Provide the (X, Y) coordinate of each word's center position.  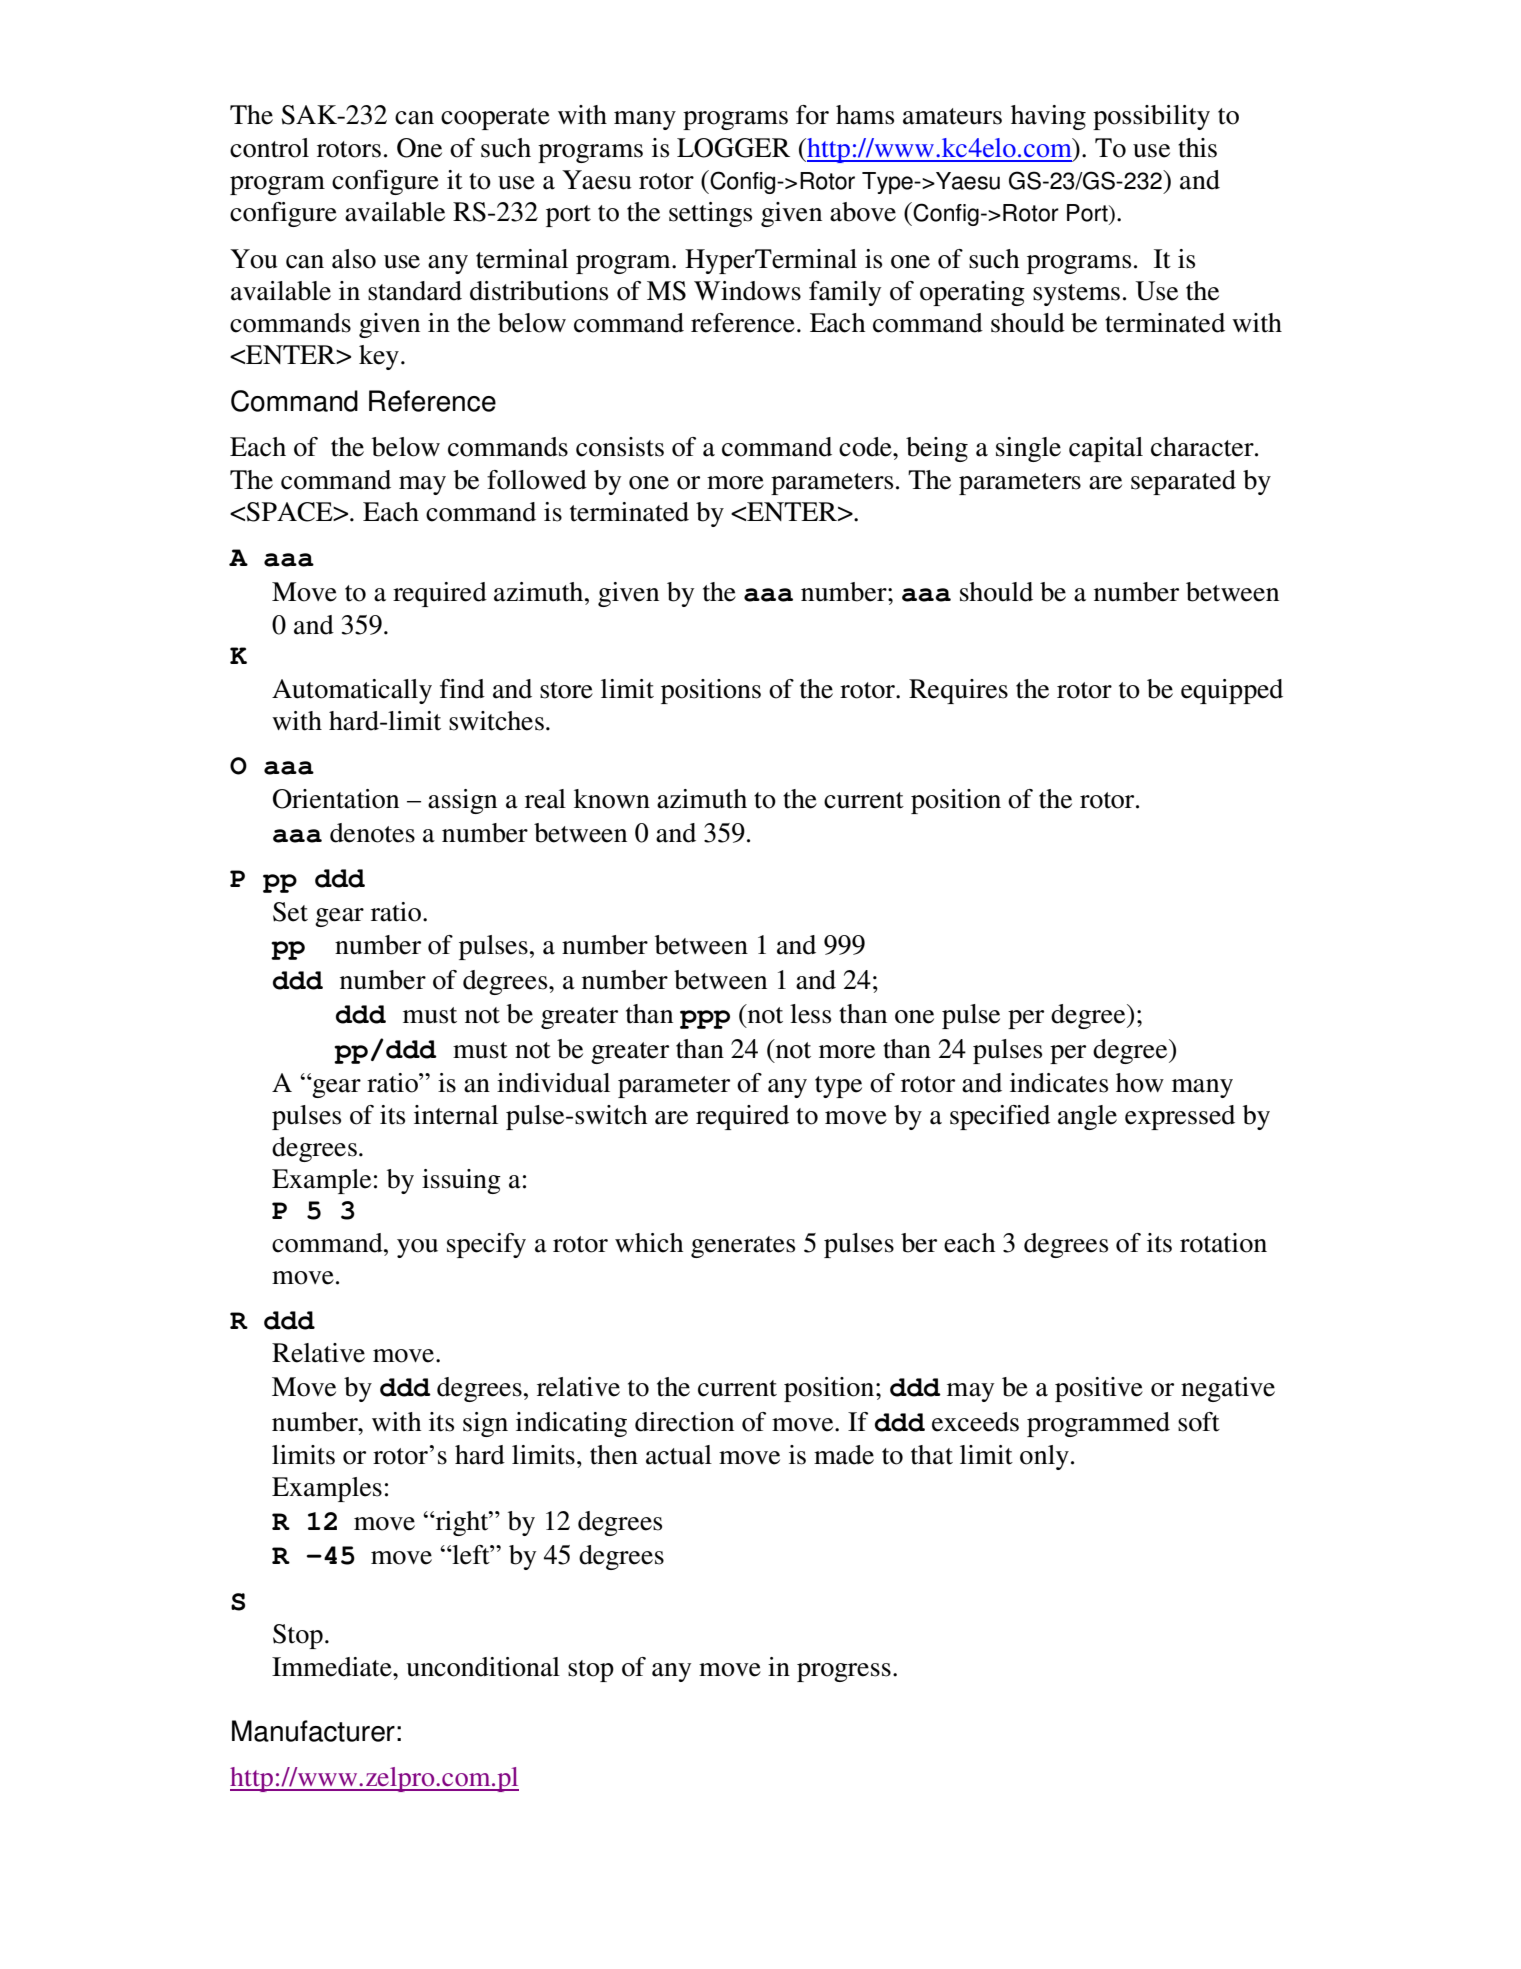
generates (743, 1247)
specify (486, 1245)
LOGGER (733, 148)
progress (844, 1672)
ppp (705, 1019)
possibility (1151, 117)
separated (1183, 482)
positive (1099, 1389)
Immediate (333, 1667)
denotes (372, 833)
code (866, 447)
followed (537, 480)
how (1140, 1083)
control (269, 148)
